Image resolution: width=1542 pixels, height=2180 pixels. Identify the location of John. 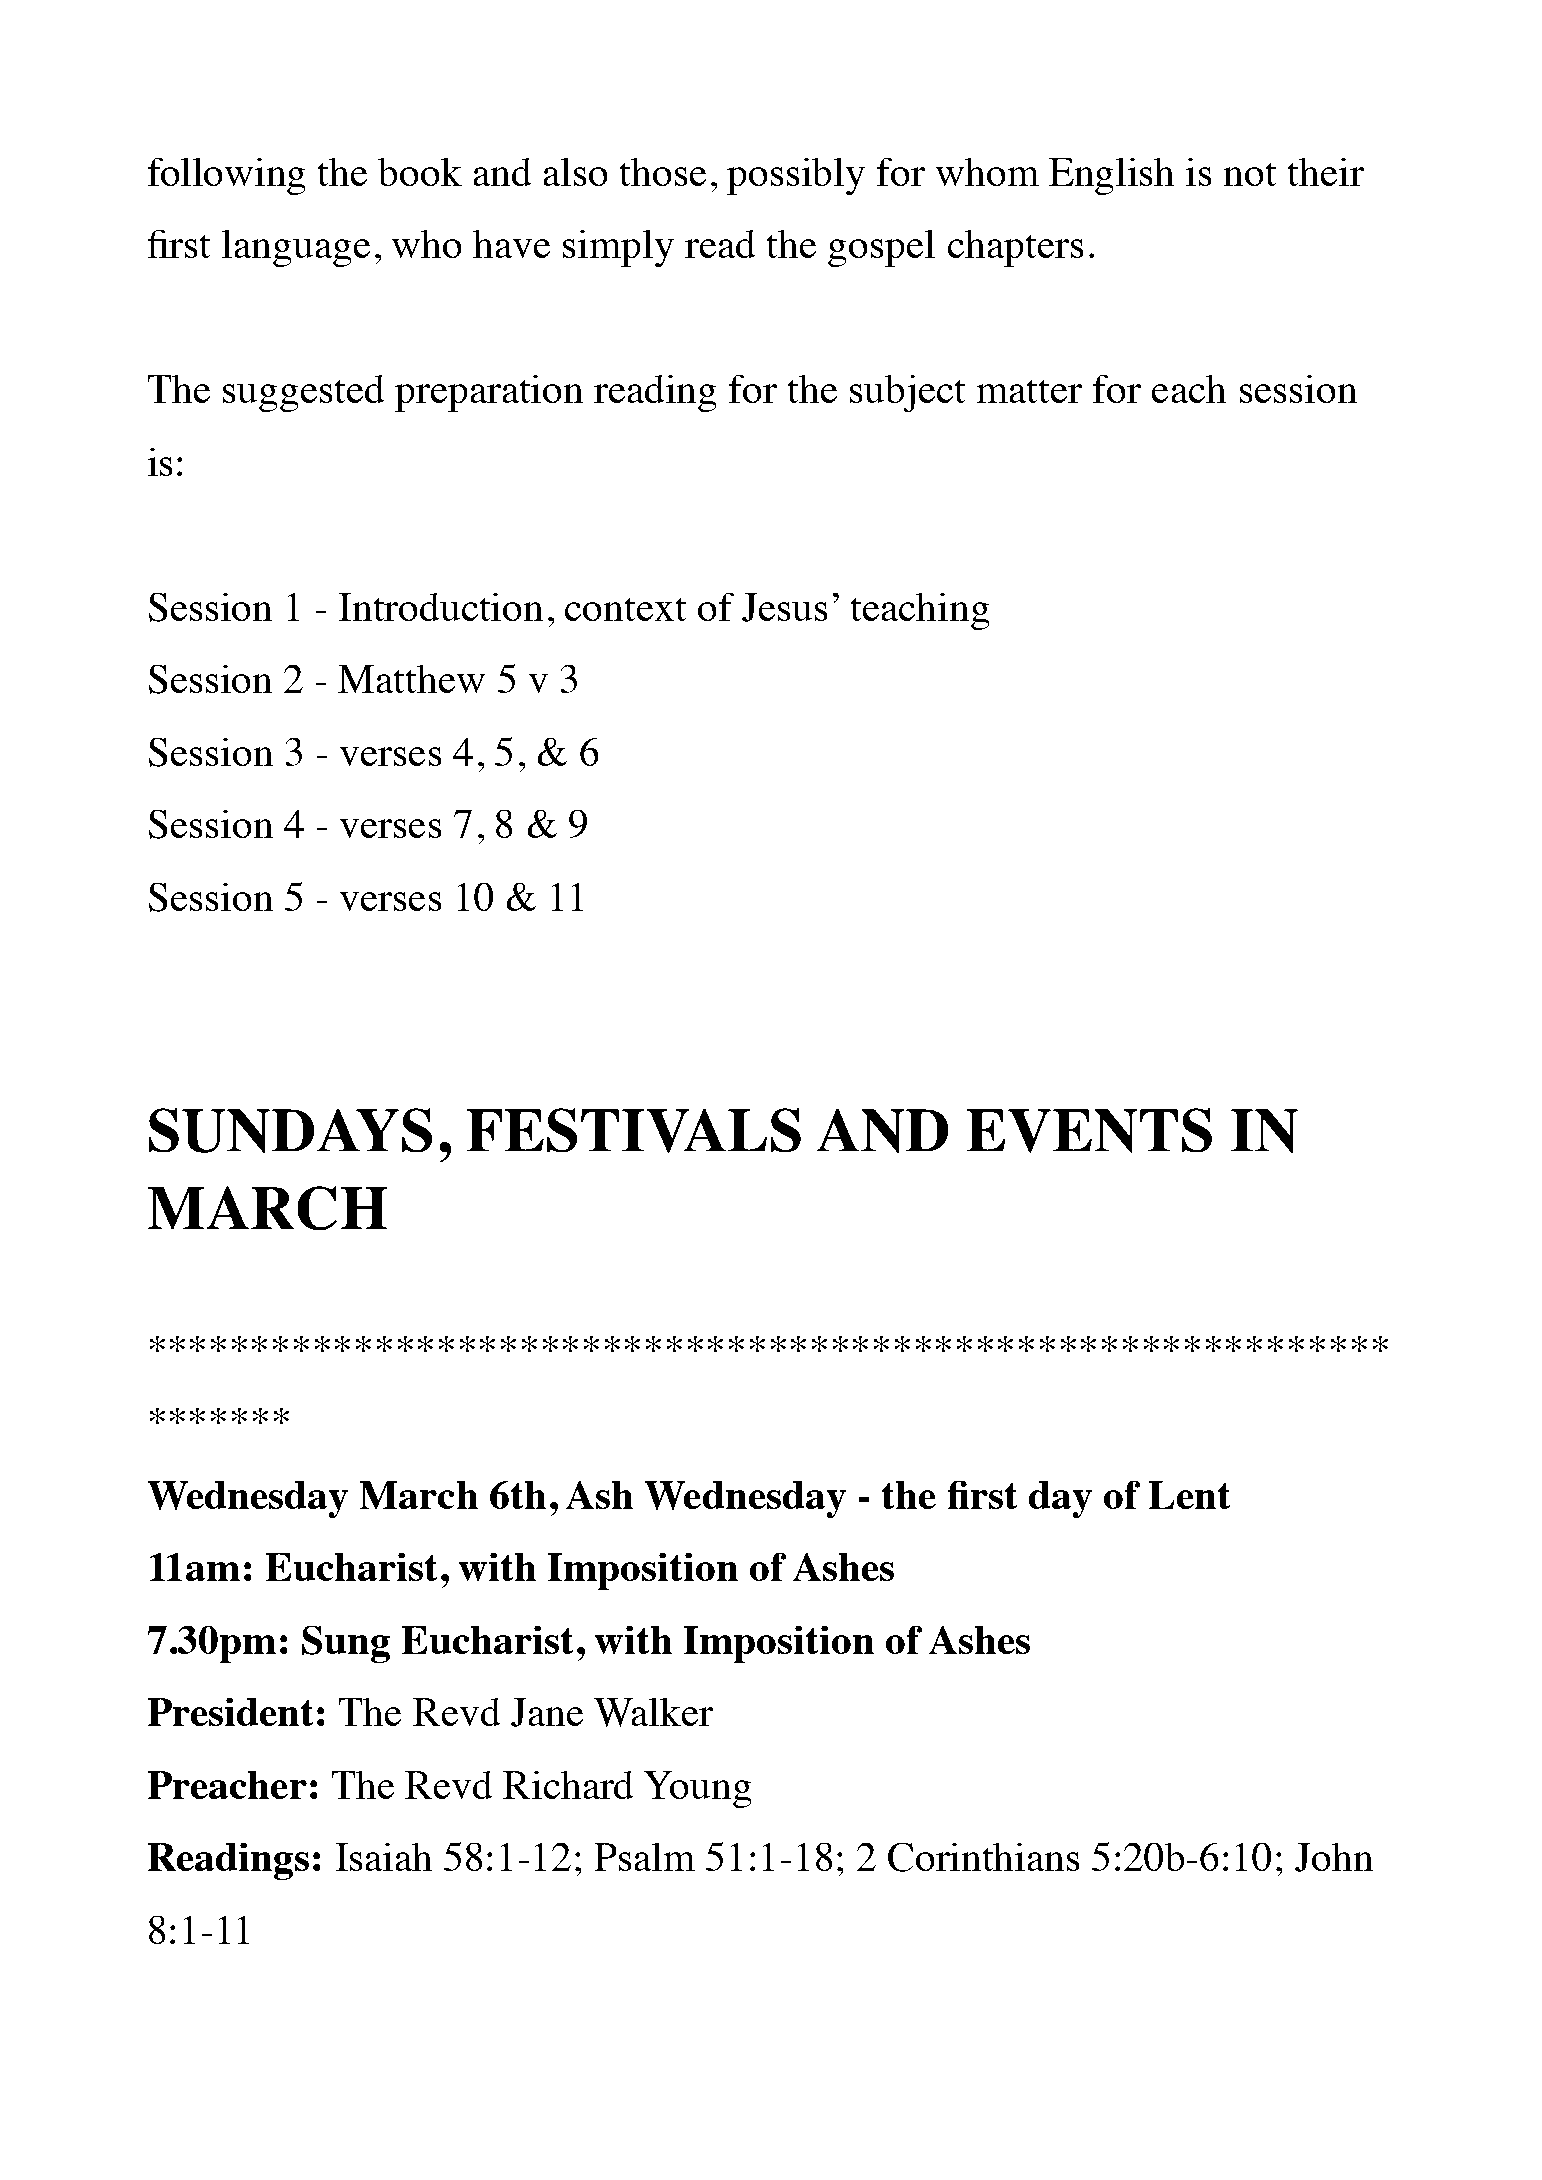
(1334, 1857).
